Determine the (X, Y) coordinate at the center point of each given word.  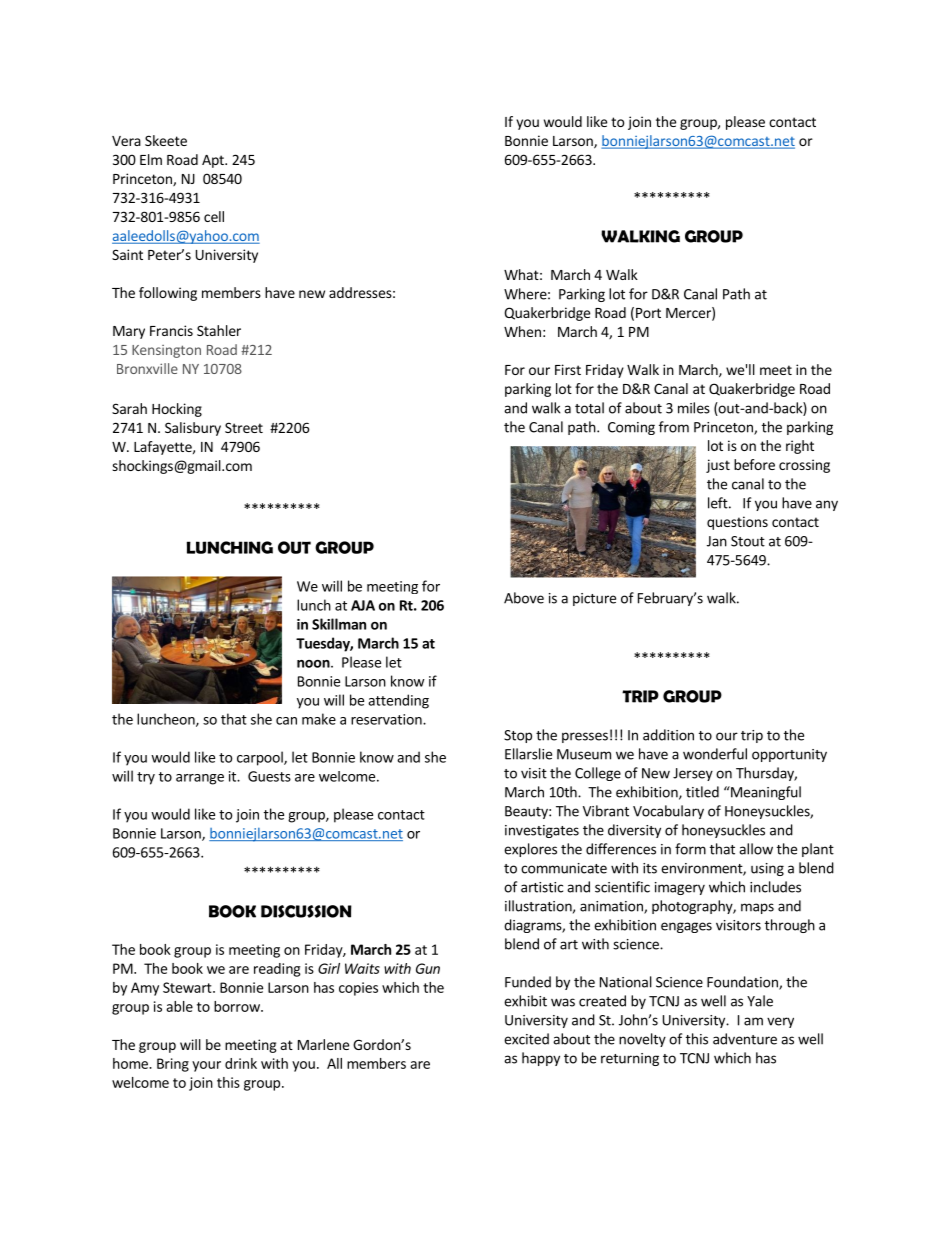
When (522, 331)
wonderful (715, 754)
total (589, 408)
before (754, 464)
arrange (200, 779)
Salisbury (193, 429)
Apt (214, 161)
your (206, 1066)
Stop (518, 736)
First (568, 369)
